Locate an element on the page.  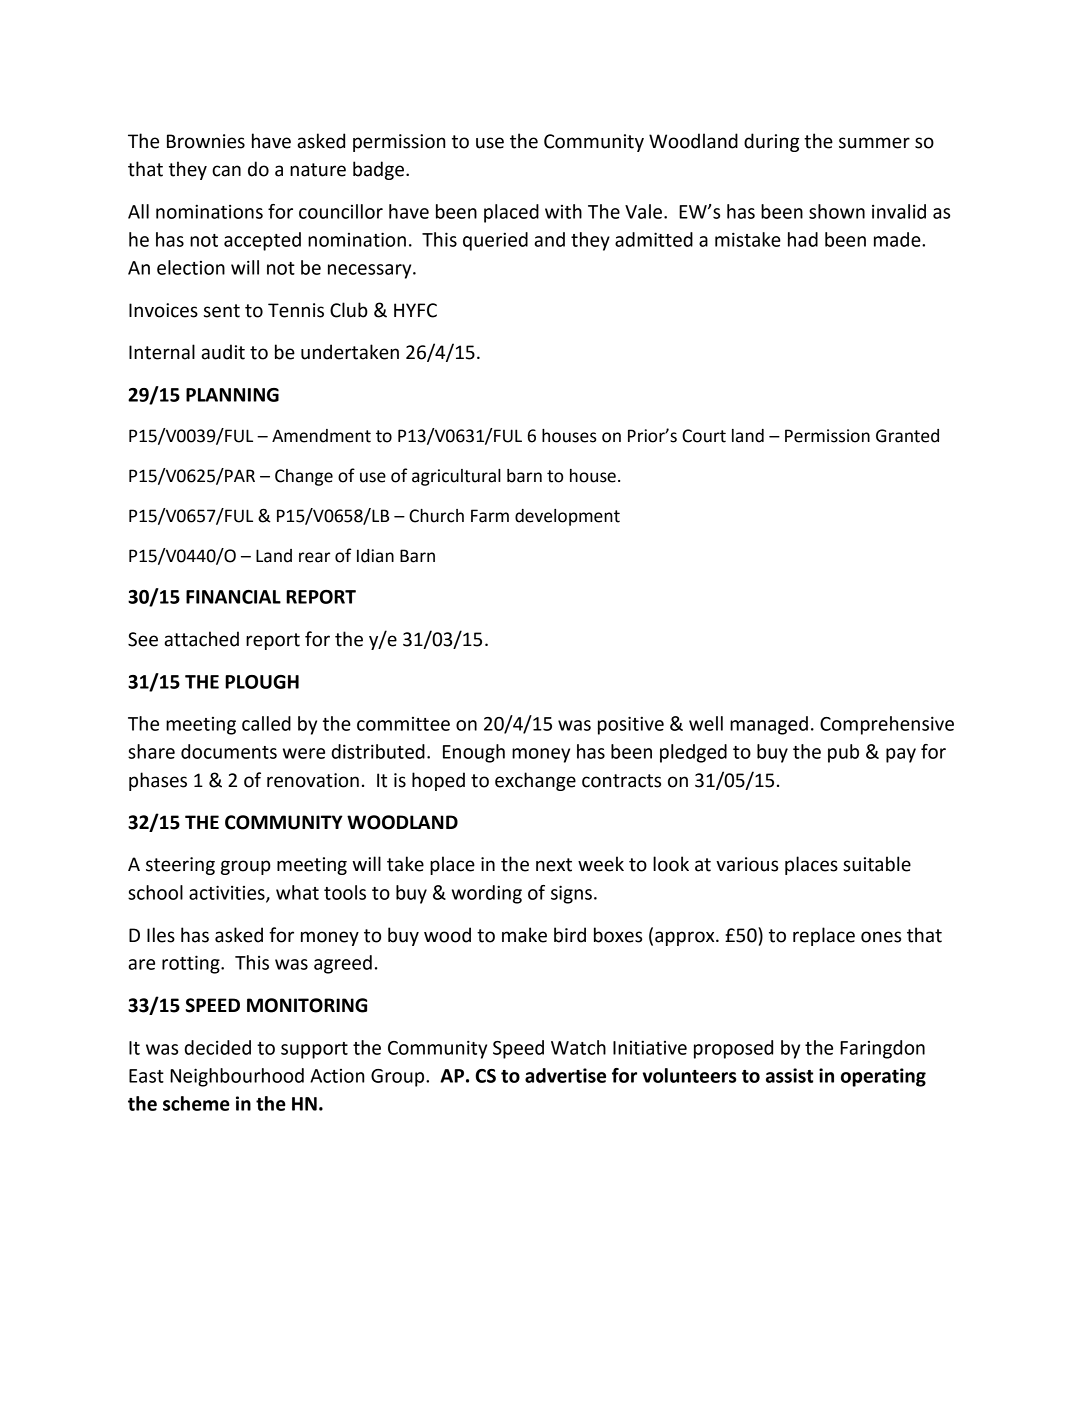
assist is located at coordinates (789, 1075).
